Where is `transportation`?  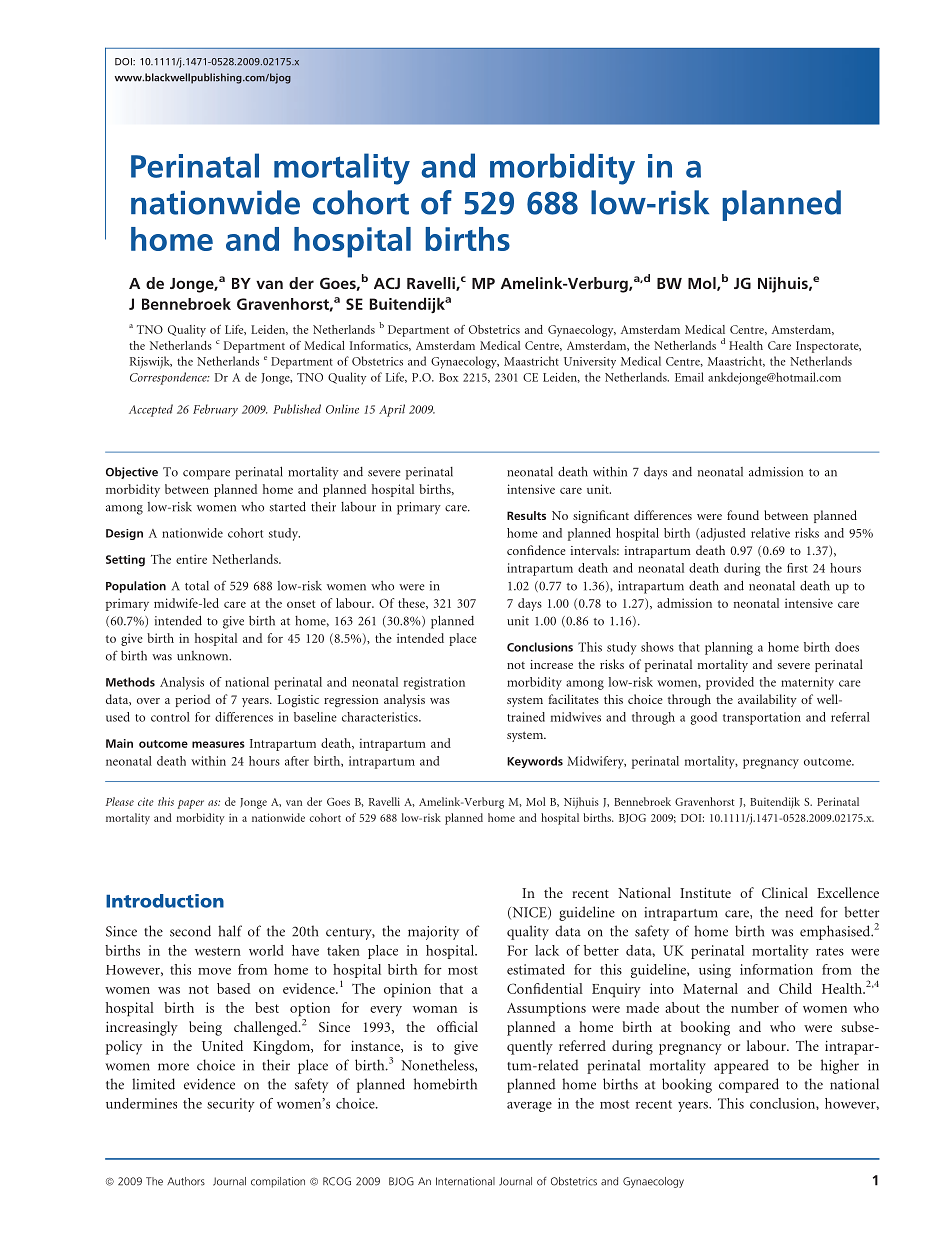
transportation is located at coordinates (762, 718).
